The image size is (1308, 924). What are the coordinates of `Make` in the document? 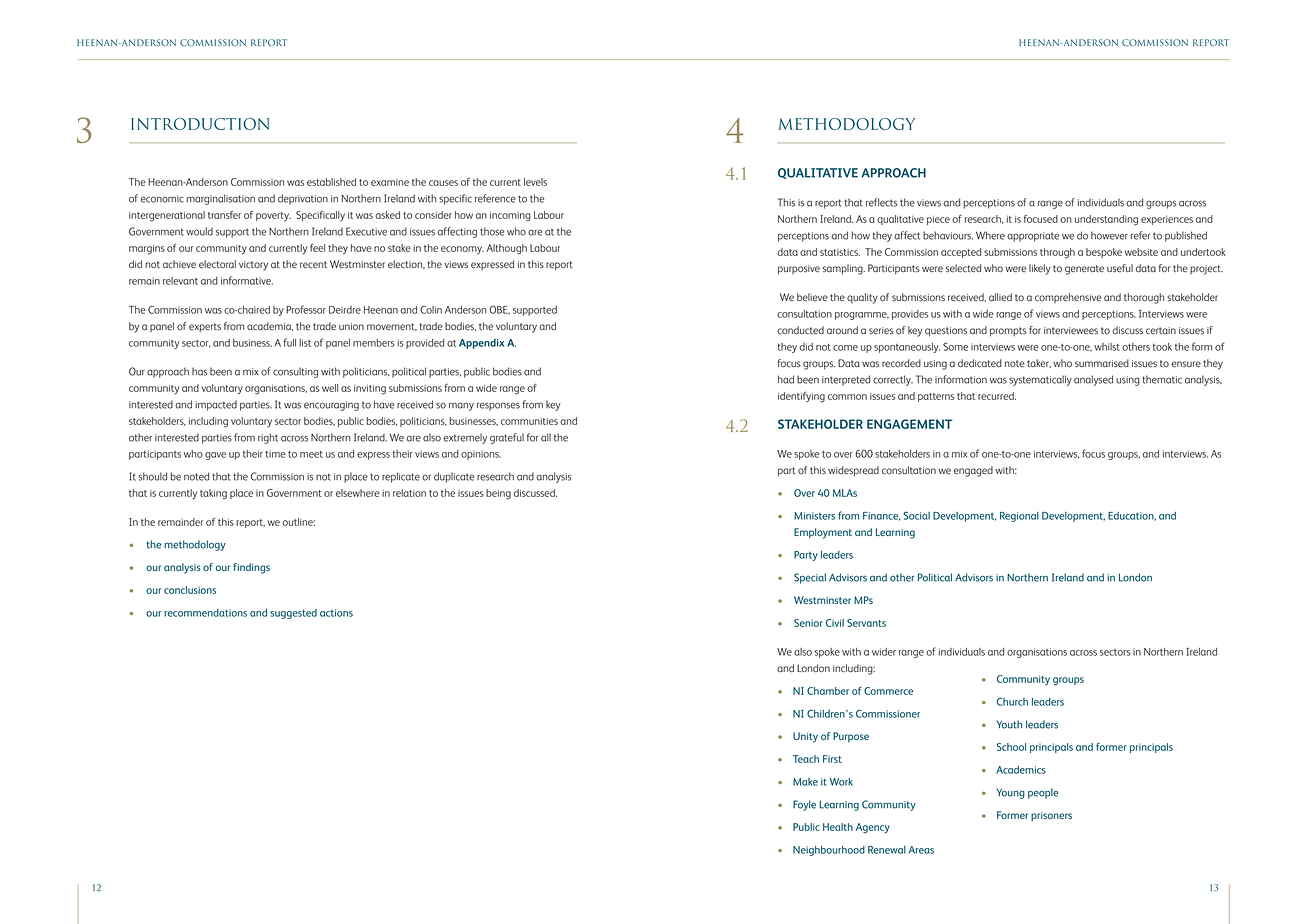 It's located at (805, 782).
